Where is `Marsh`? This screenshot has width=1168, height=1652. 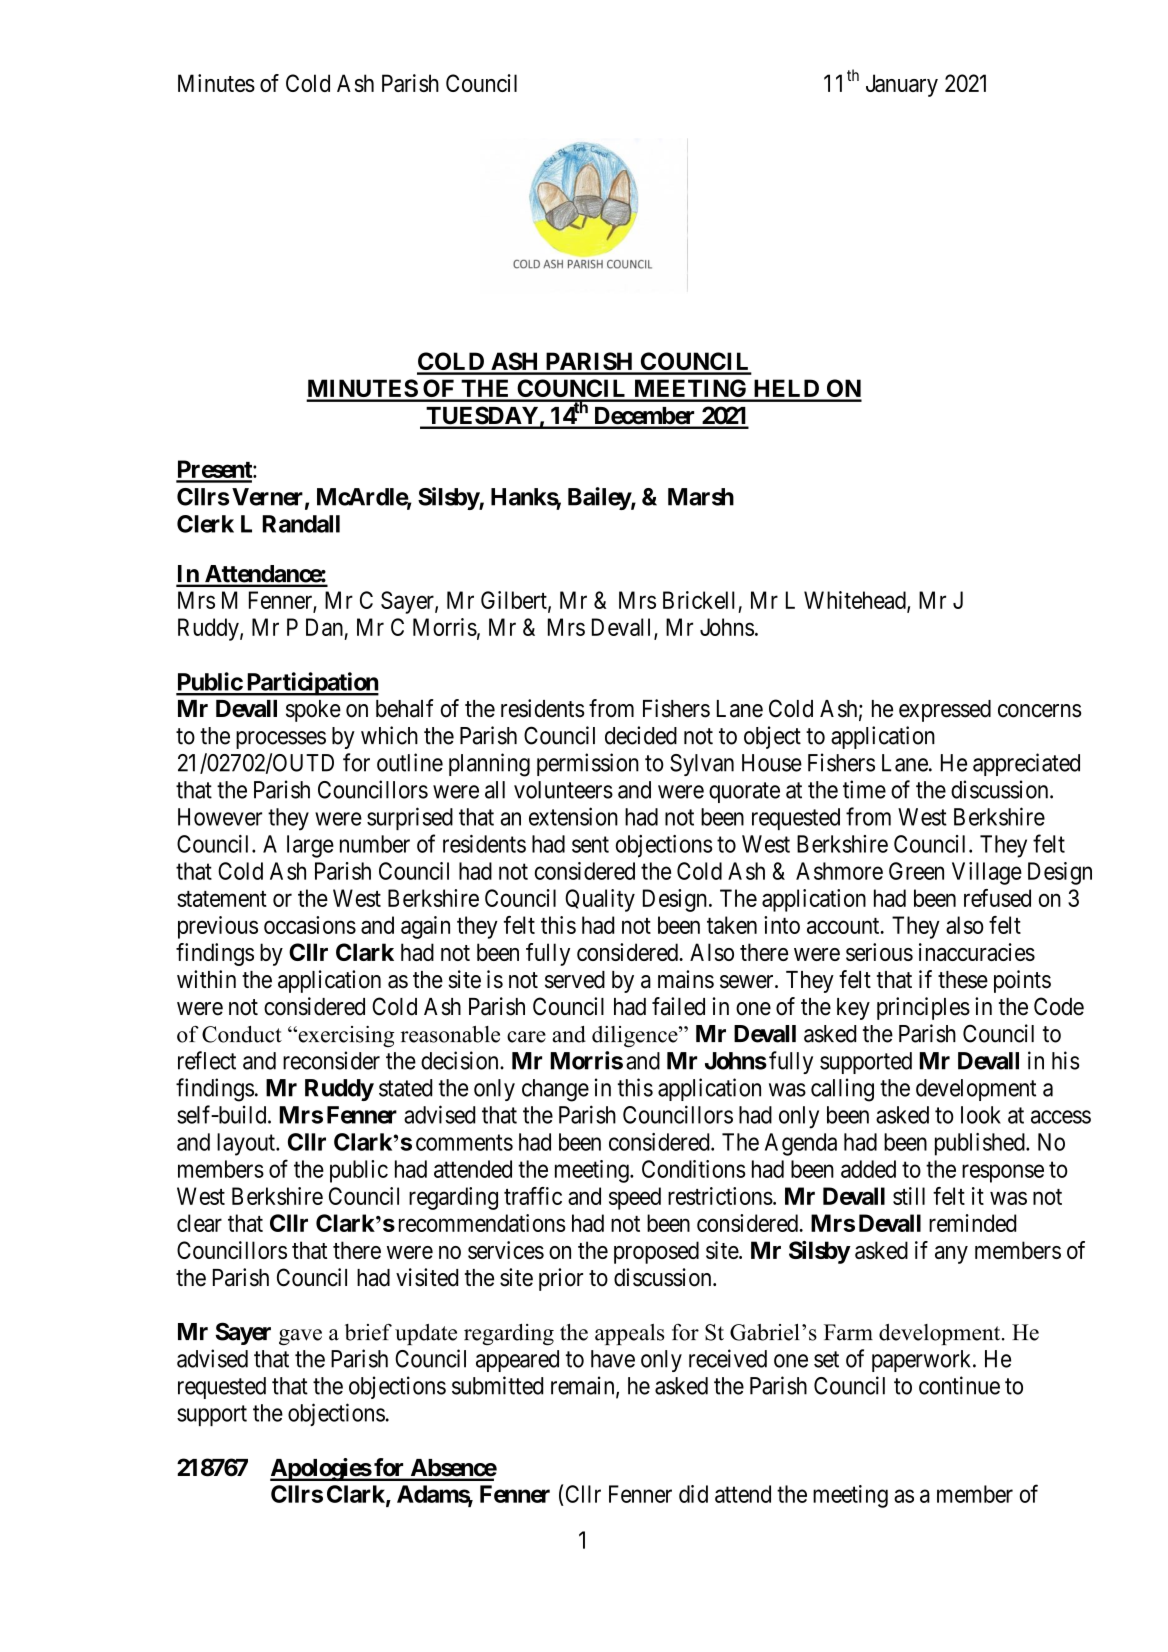
Marsh is located at coordinates (701, 497).
